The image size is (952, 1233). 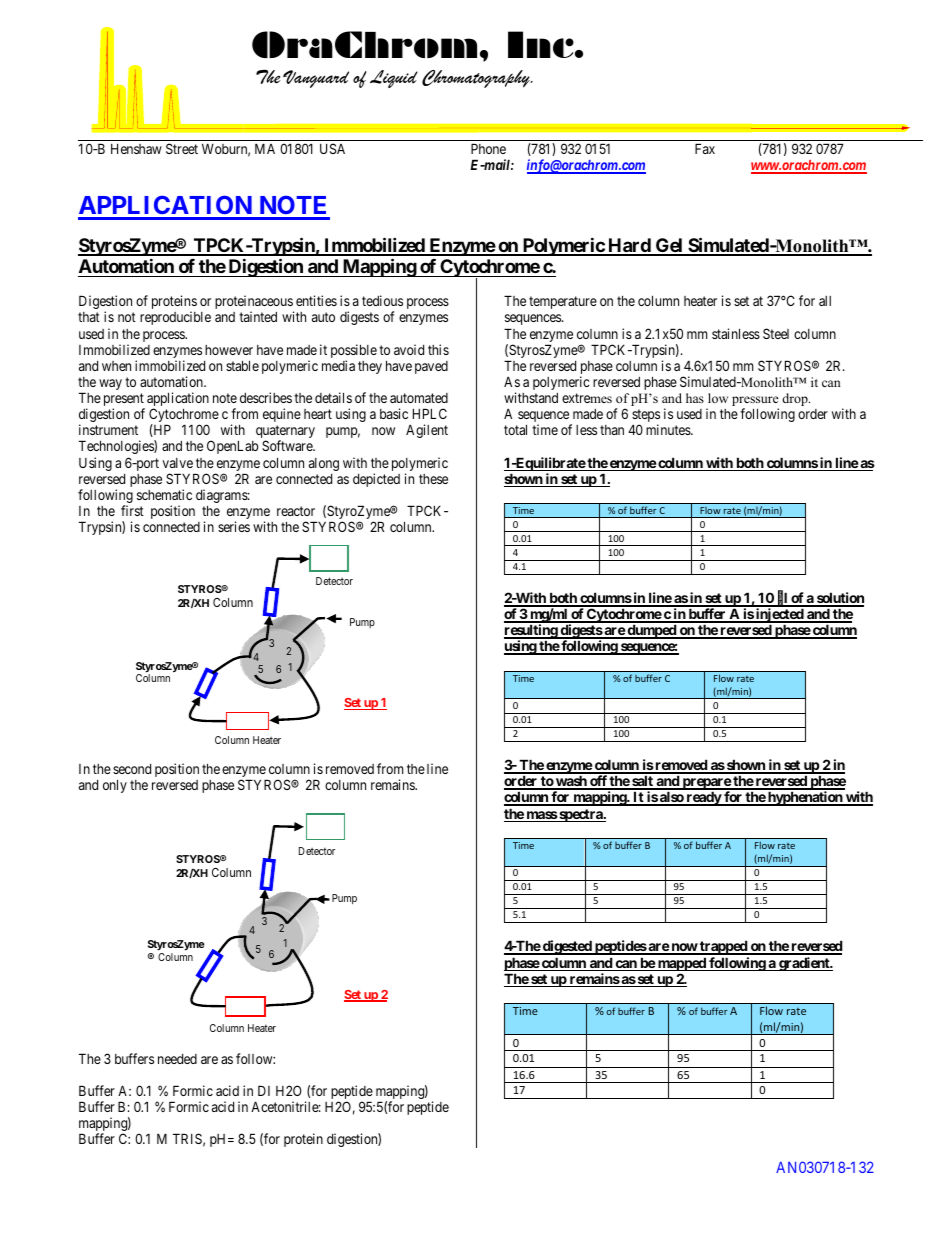 What do you see at coordinates (477, 79) in the page?
I see `Chromatography` at bounding box center [477, 79].
